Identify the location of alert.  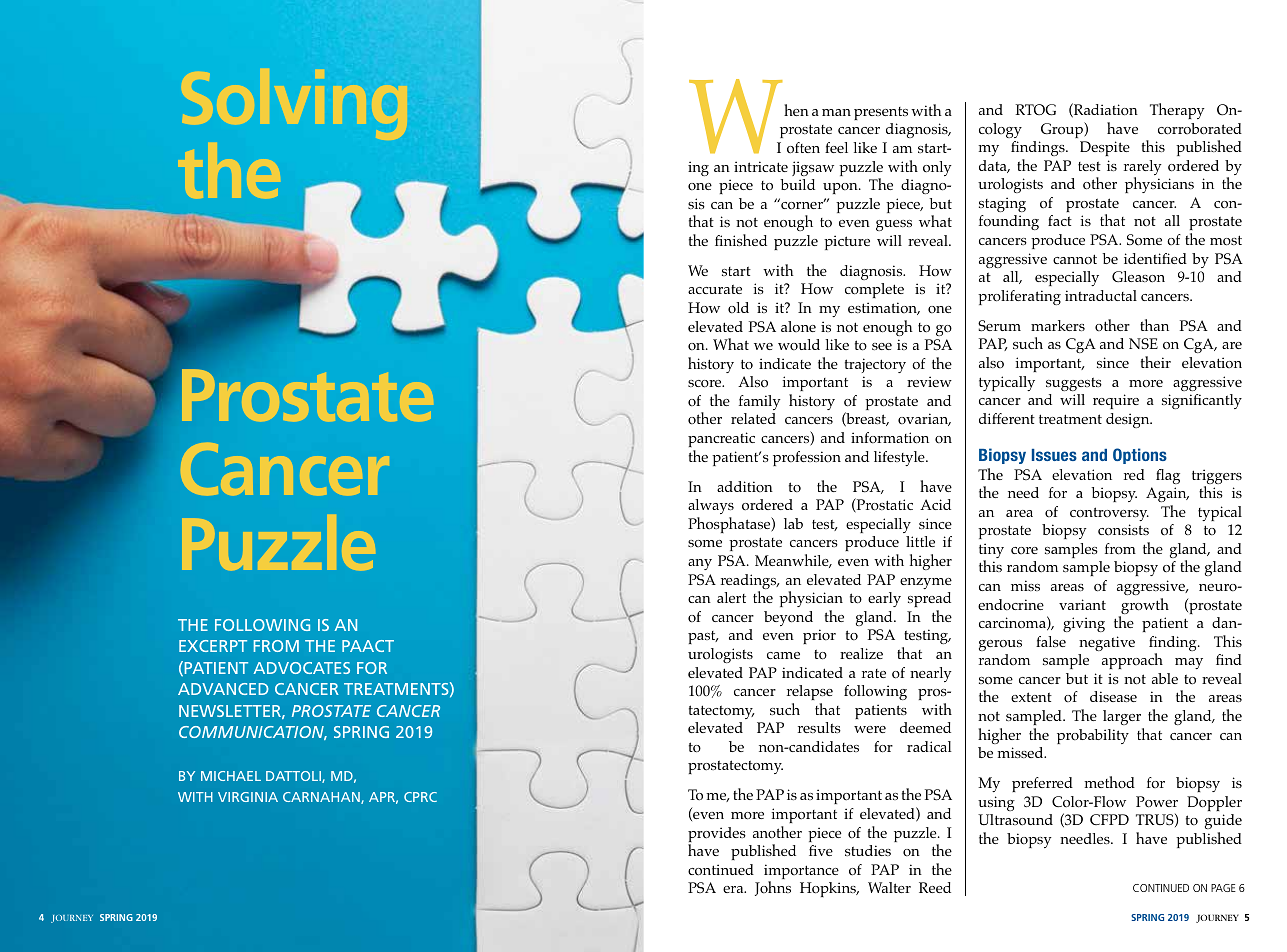
(731, 597).
